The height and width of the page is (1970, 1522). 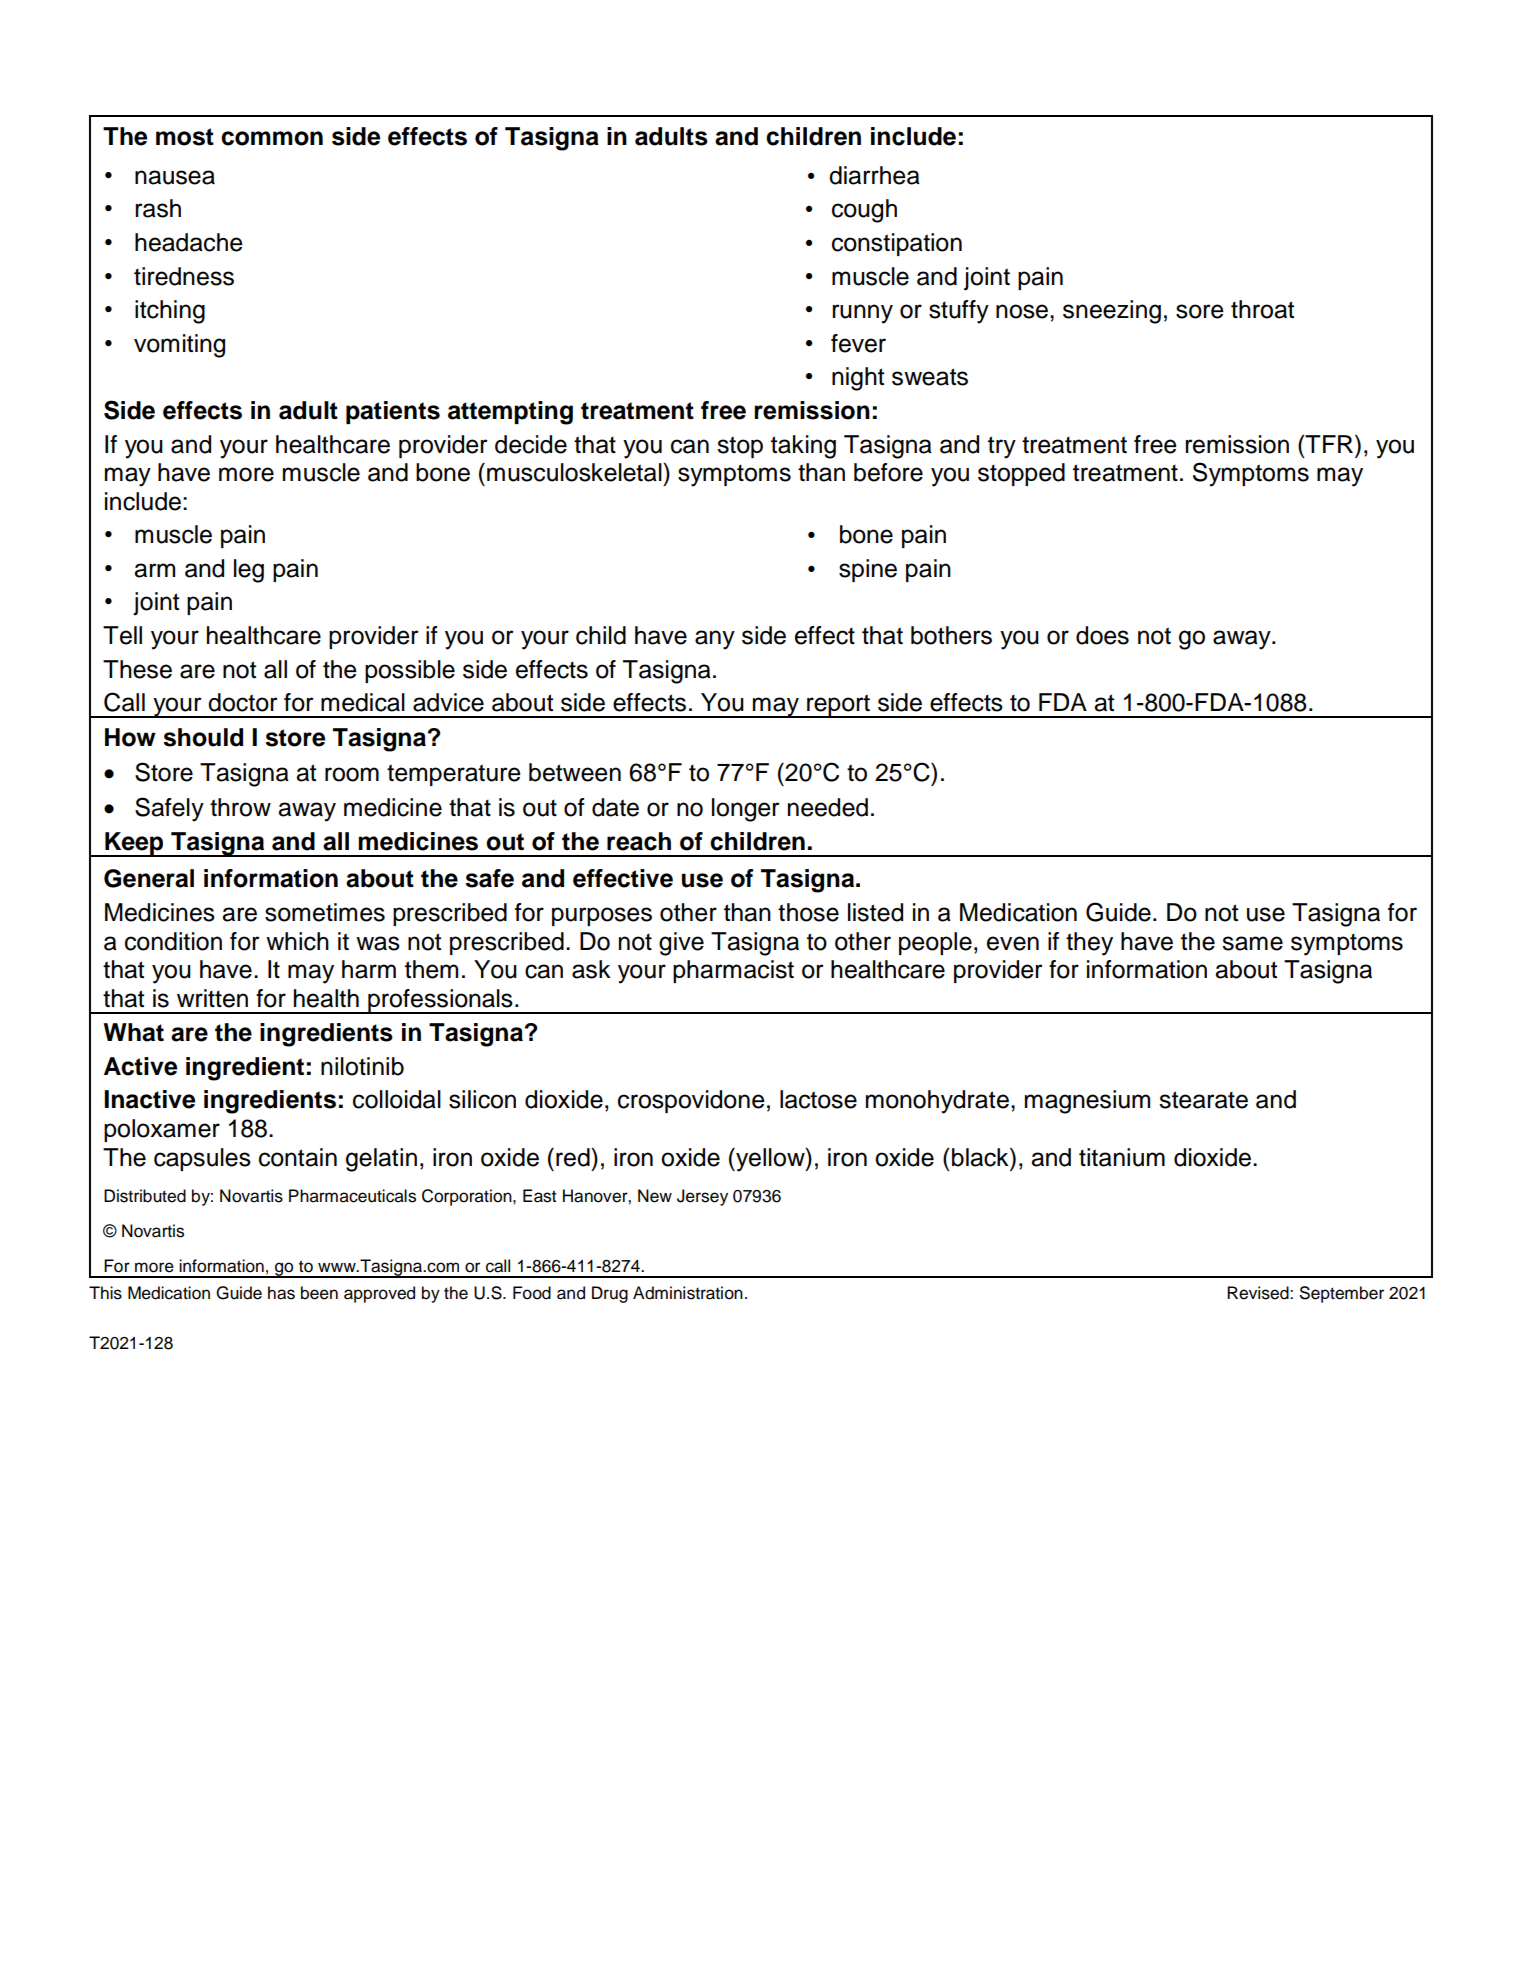 I want to click on diarrhea, so click(x=874, y=175).
